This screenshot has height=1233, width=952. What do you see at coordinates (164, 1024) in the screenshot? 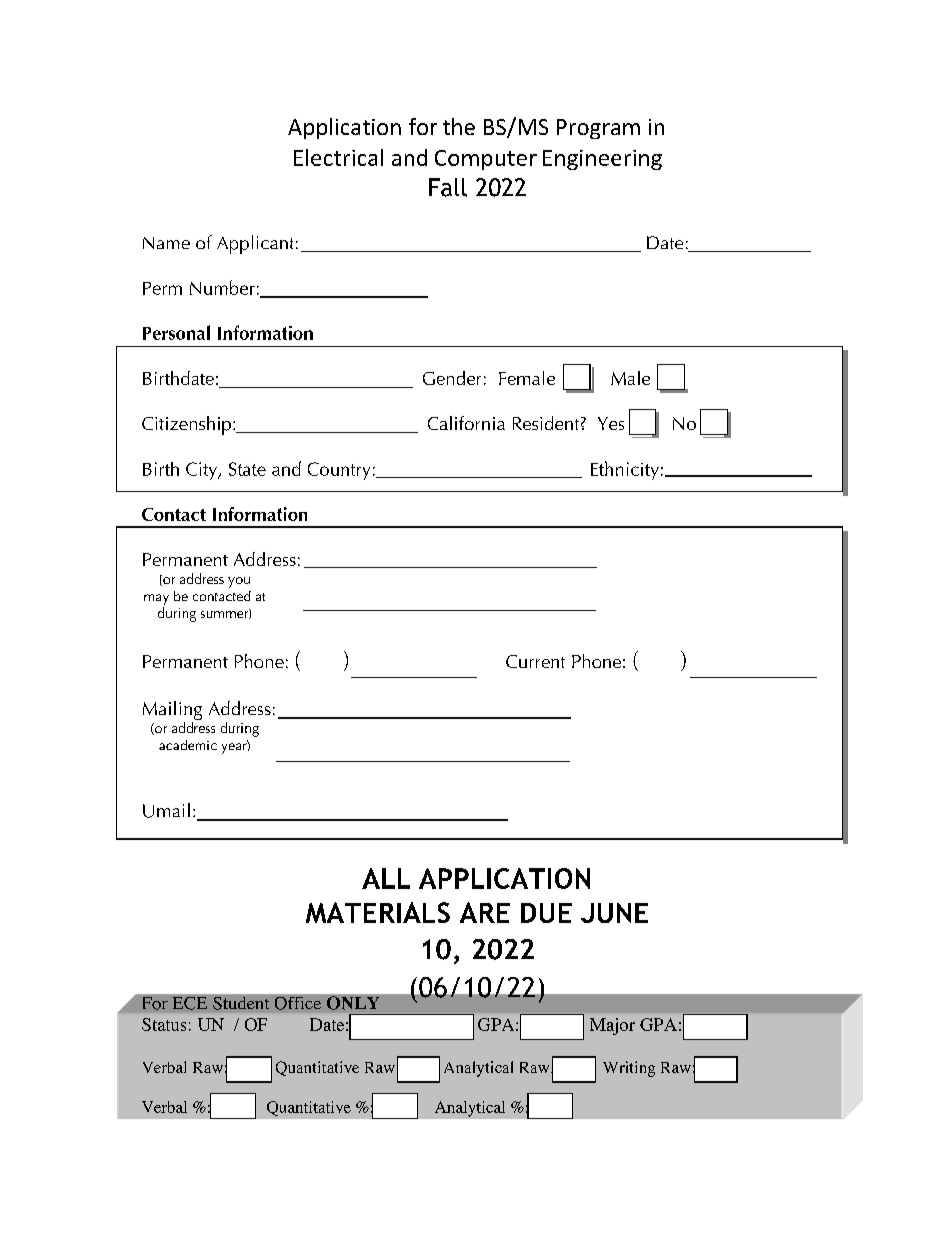
I see `Status` at bounding box center [164, 1024].
